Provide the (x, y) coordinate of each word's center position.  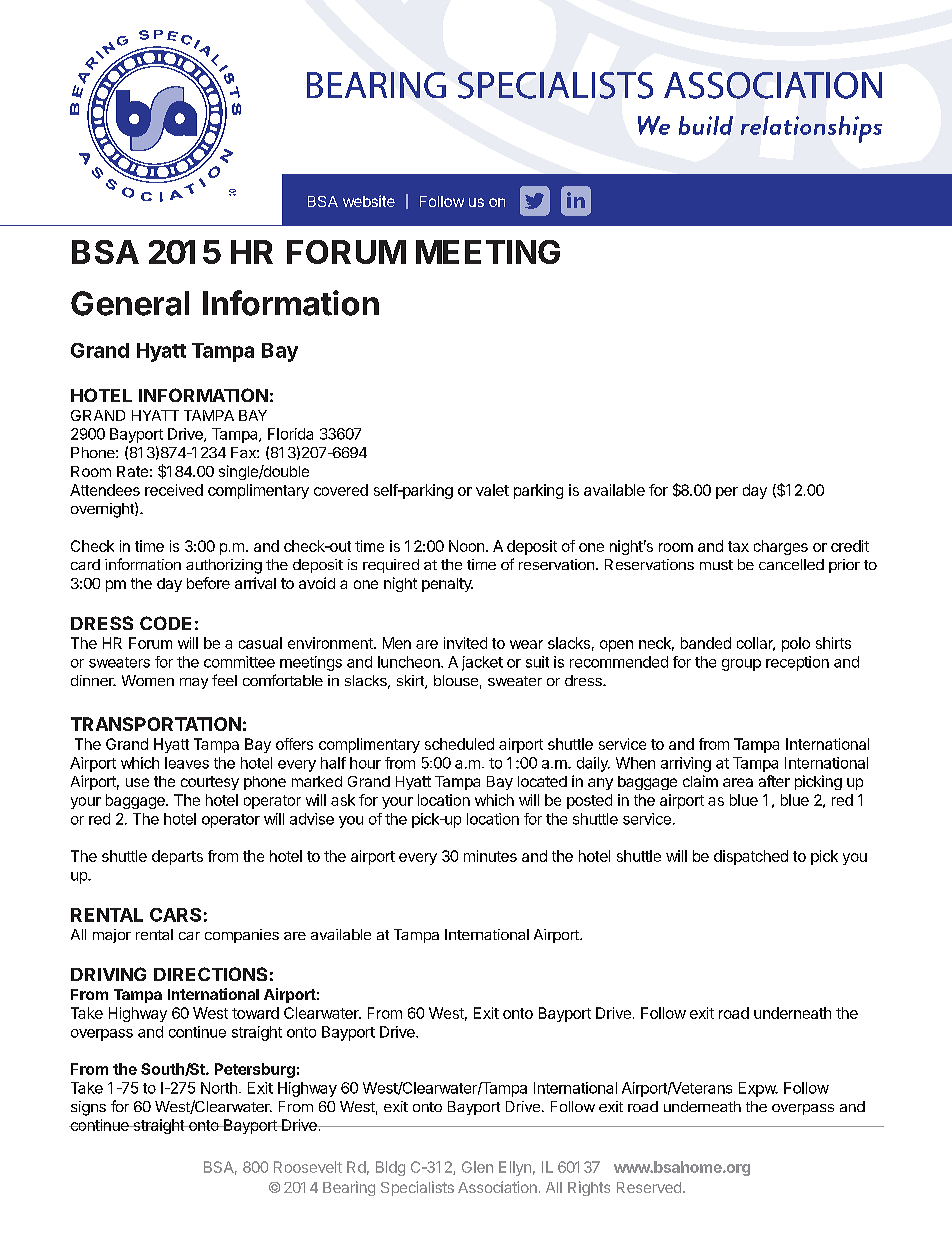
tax (738, 546)
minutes (490, 856)
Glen (477, 1167)
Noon (466, 546)
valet (492, 490)
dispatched (751, 857)
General (130, 303)
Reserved (649, 1187)
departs (177, 857)
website (369, 201)
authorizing (224, 566)
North (219, 1088)
